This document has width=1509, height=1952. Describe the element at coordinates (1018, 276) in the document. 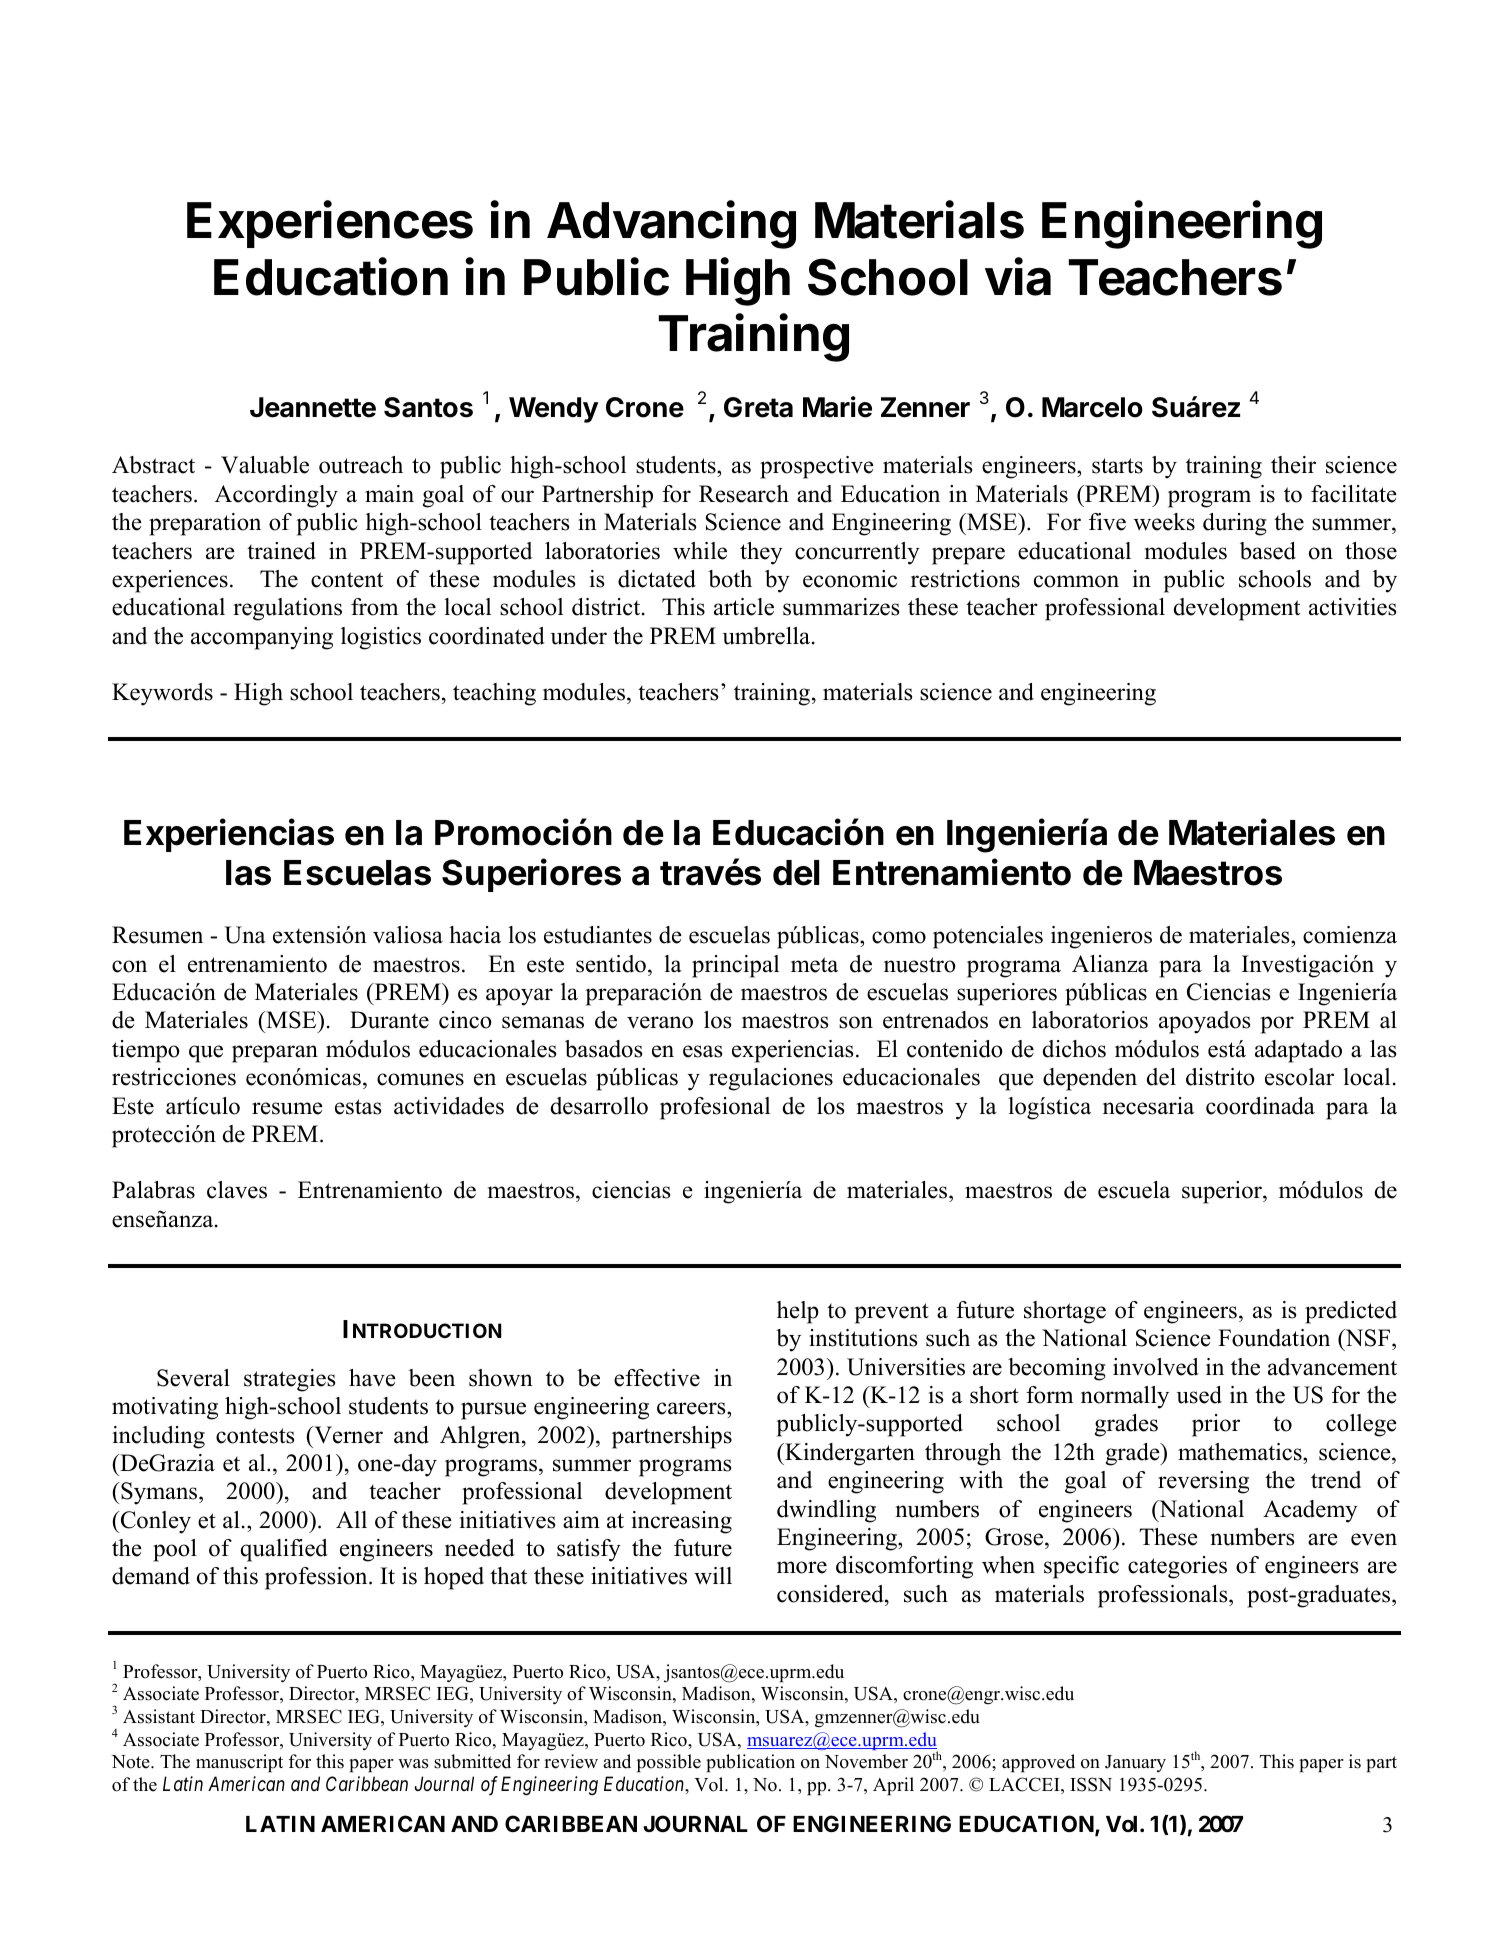

I see `via` at that location.
